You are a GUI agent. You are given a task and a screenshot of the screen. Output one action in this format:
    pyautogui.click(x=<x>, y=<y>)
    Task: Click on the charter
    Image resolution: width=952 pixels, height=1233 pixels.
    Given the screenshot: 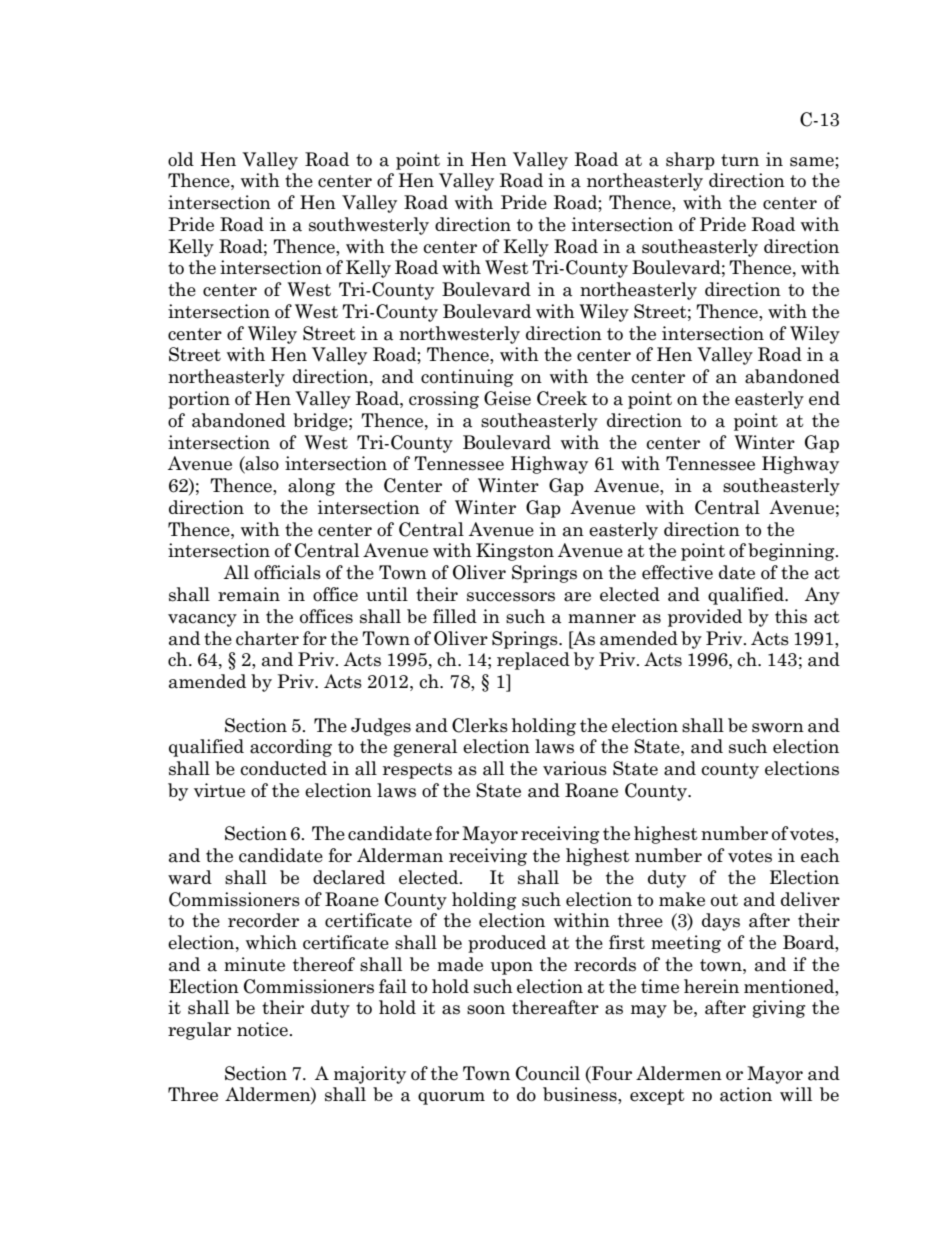 What is the action you would take?
    pyautogui.click(x=267, y=638)
